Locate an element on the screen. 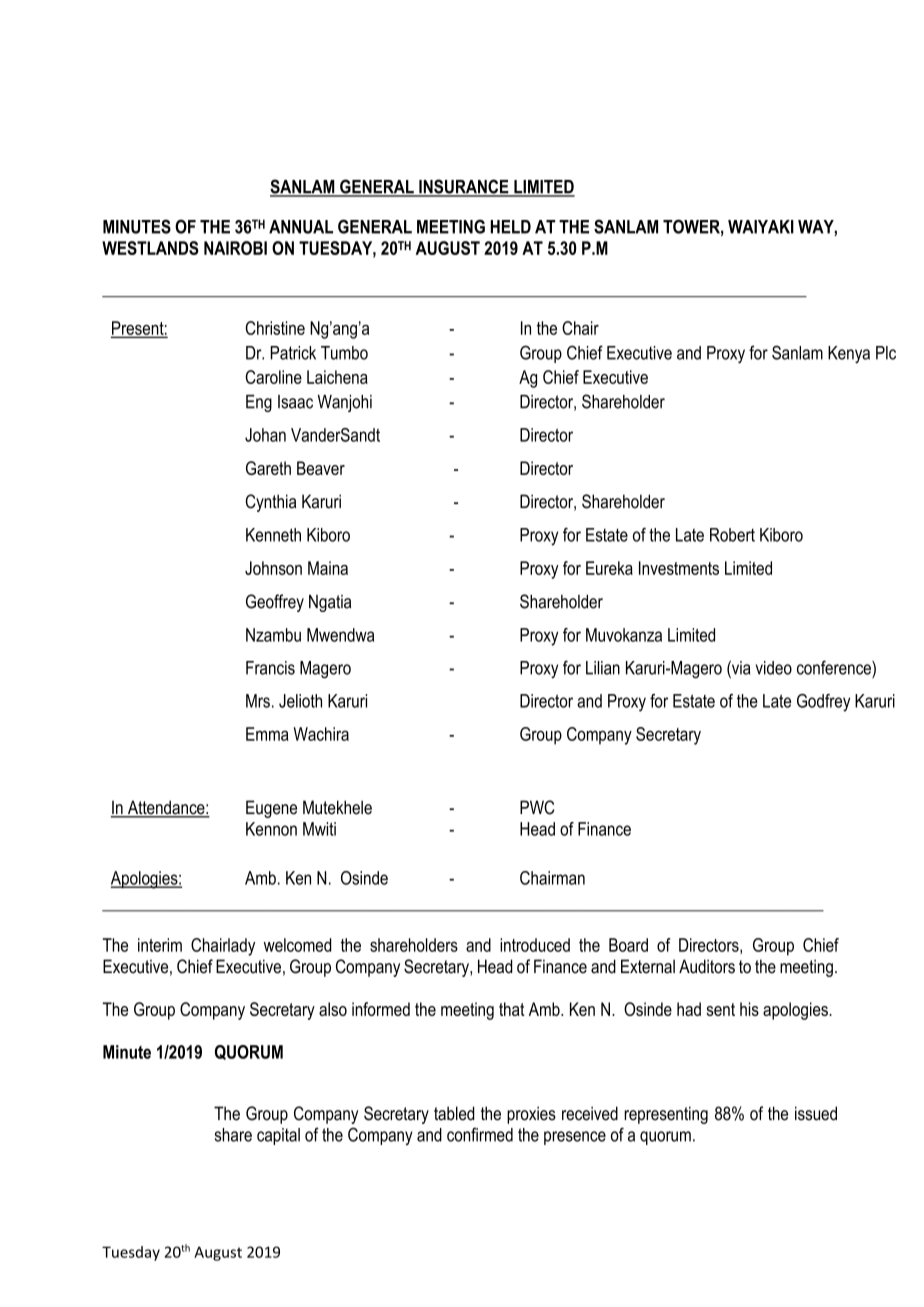 The image size is (924, 1307). Eugene is located at coordinates (271, 809).
